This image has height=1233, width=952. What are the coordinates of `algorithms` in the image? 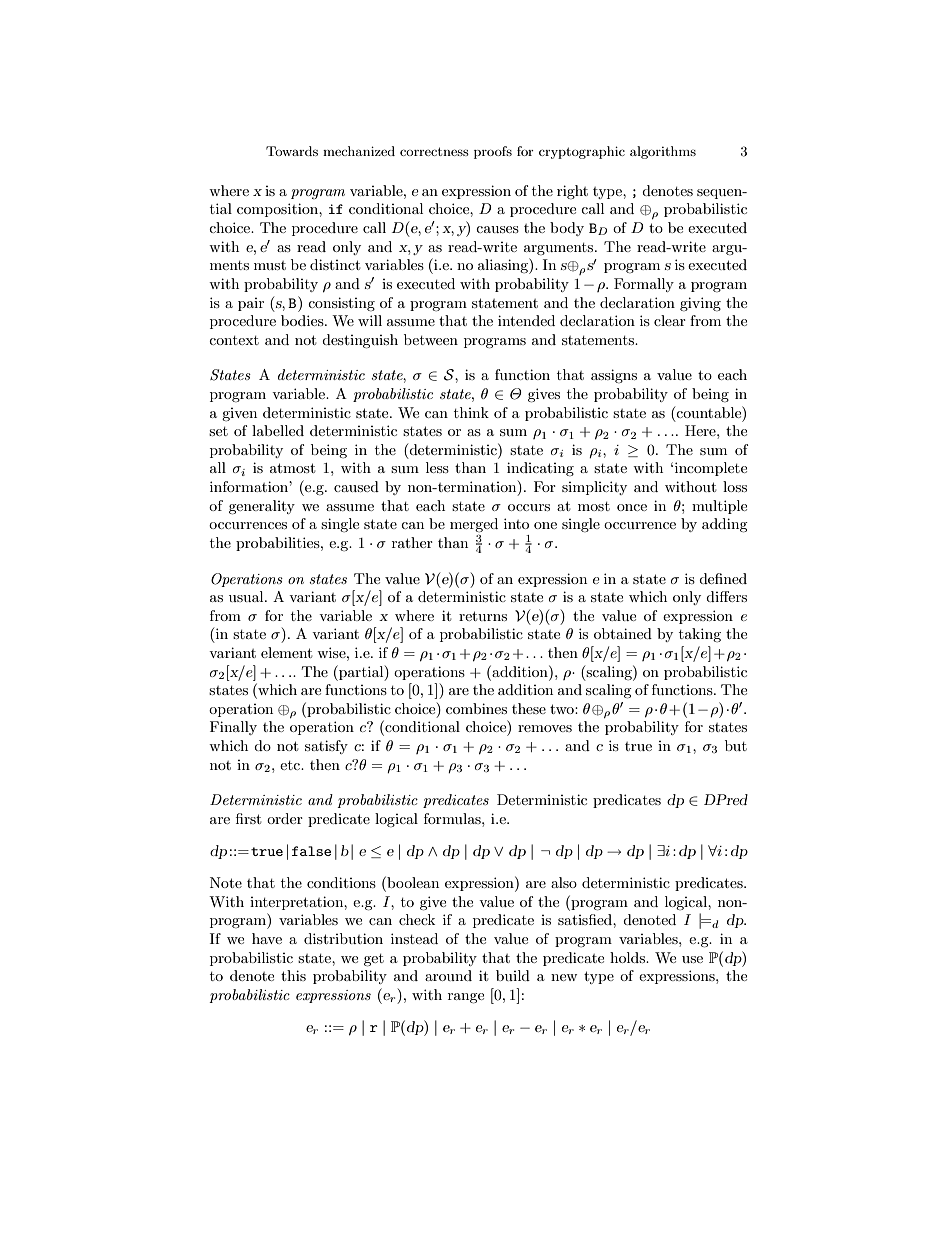 It's located at (663, 152).
